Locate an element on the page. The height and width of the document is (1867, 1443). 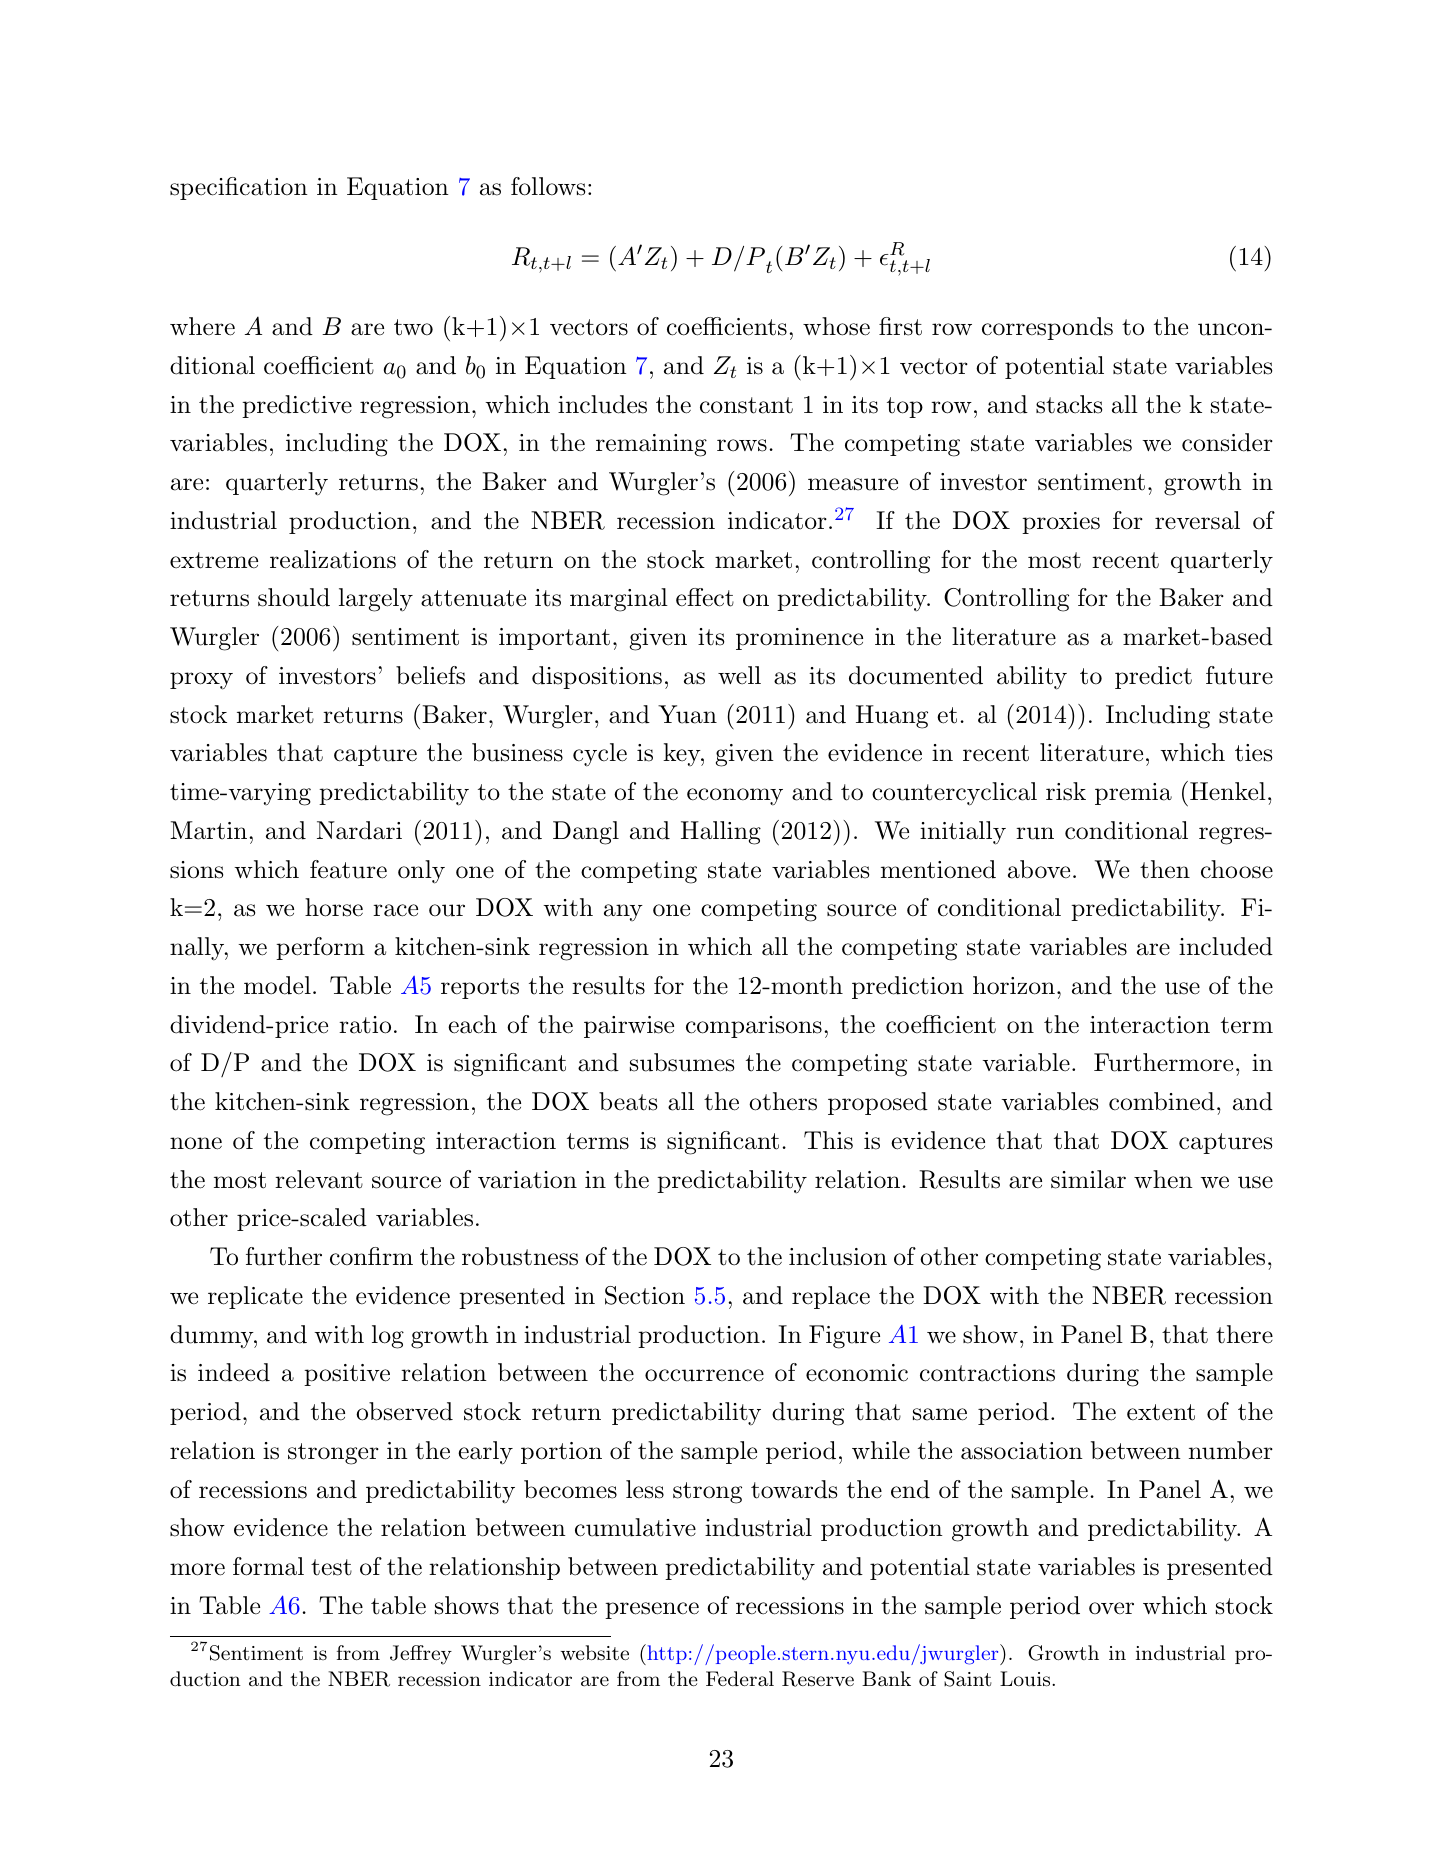
whose is located at coordinates (836, 326).
